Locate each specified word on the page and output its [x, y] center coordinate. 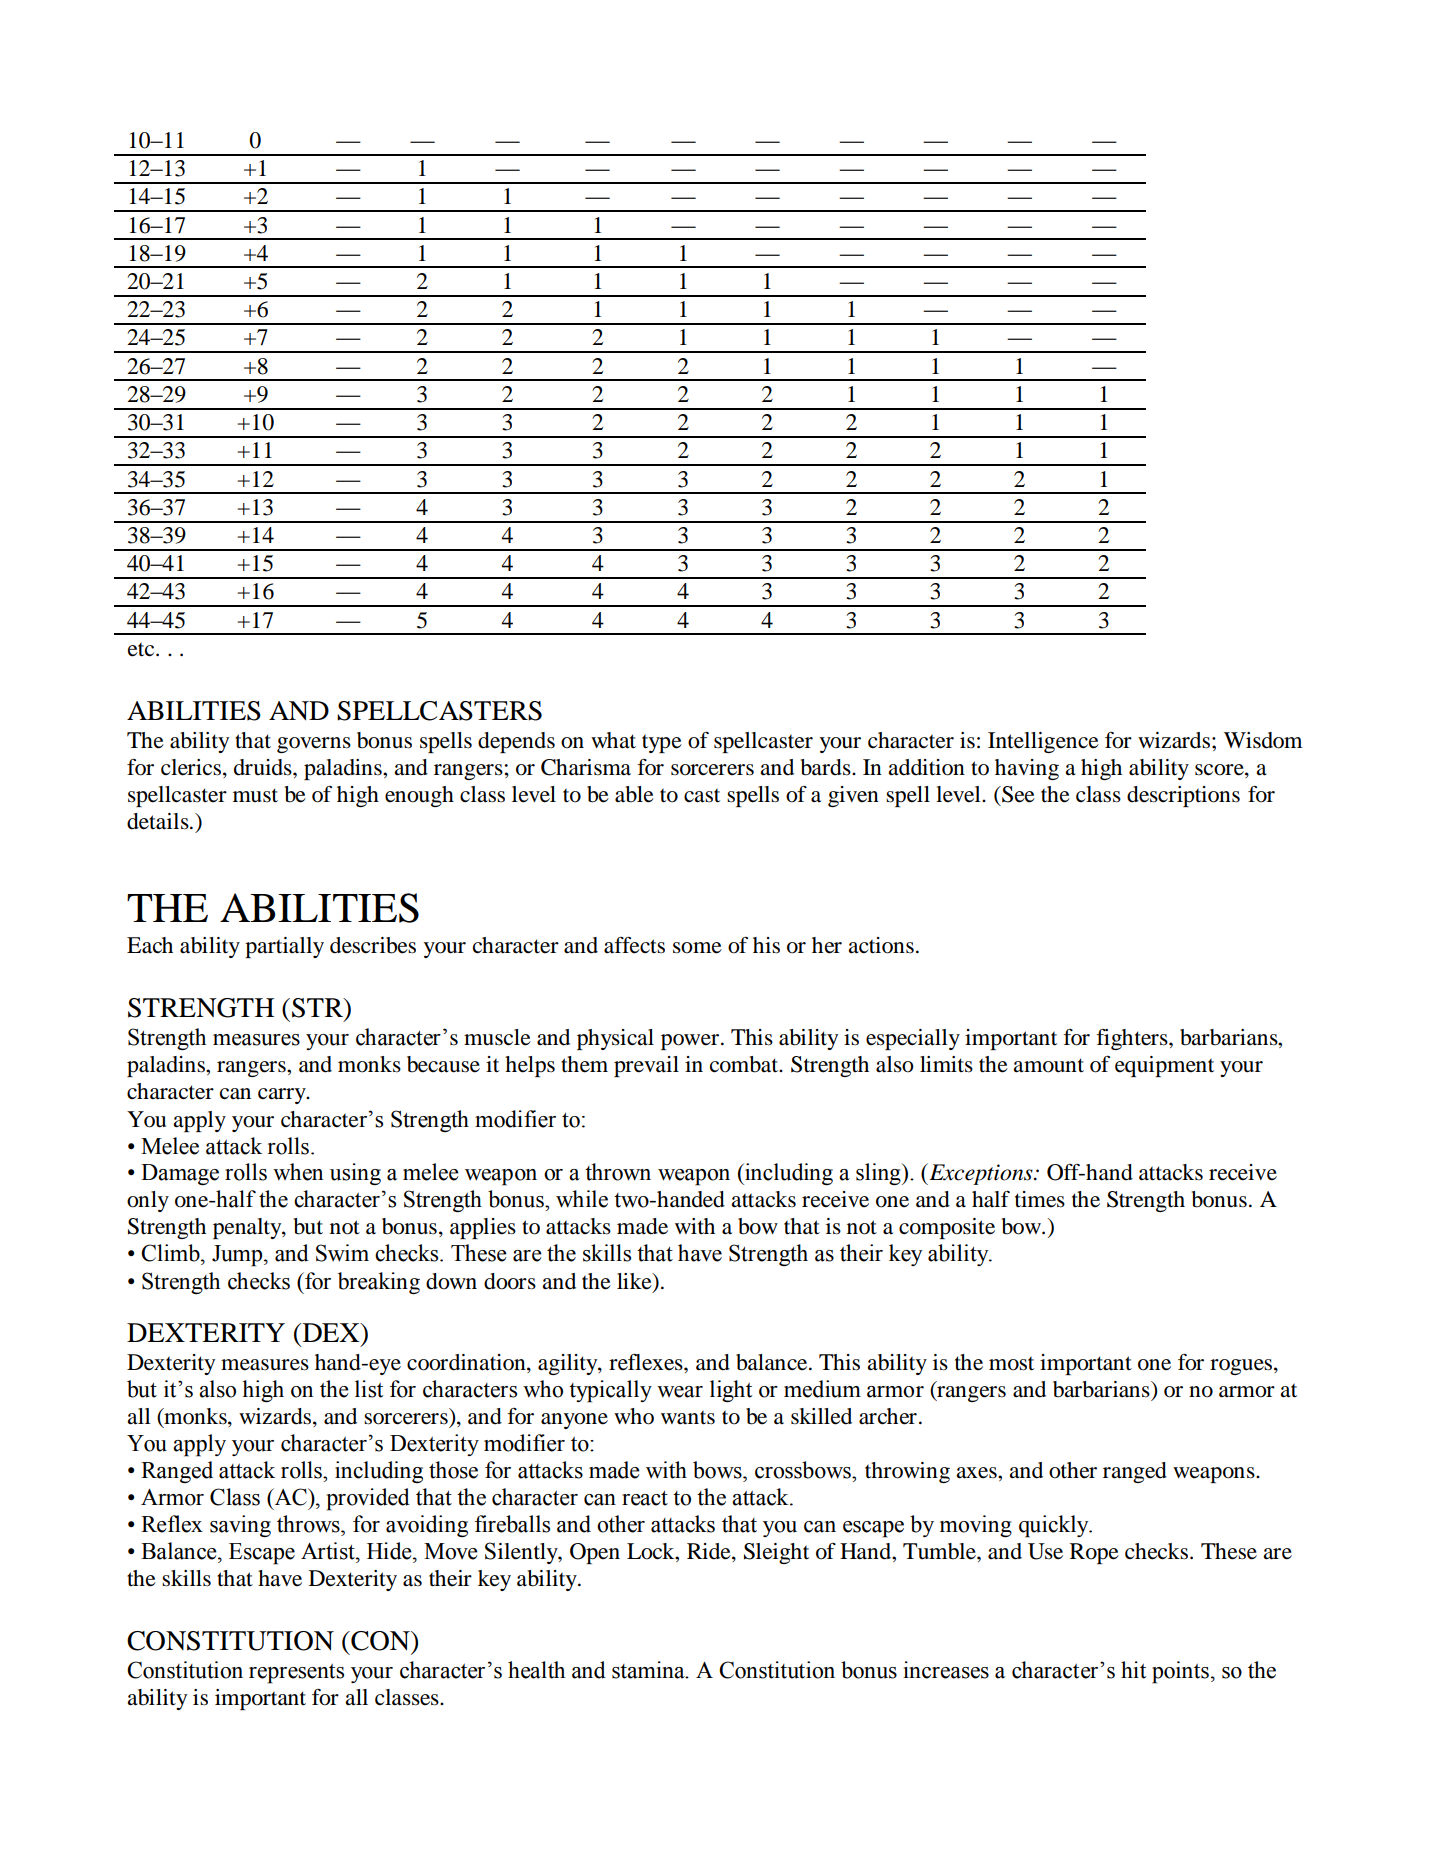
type [662, 744]
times [1040, 1199]
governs [314, 745]
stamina [649, 1670]
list [369, 1389]
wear [680, 1392]
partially [284, 947]
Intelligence [1043, 742]
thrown [618, 1172]
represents [296, 1674]
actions [881, 945]
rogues [1242, 1367]
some [697, 948]
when [298, 1172]
